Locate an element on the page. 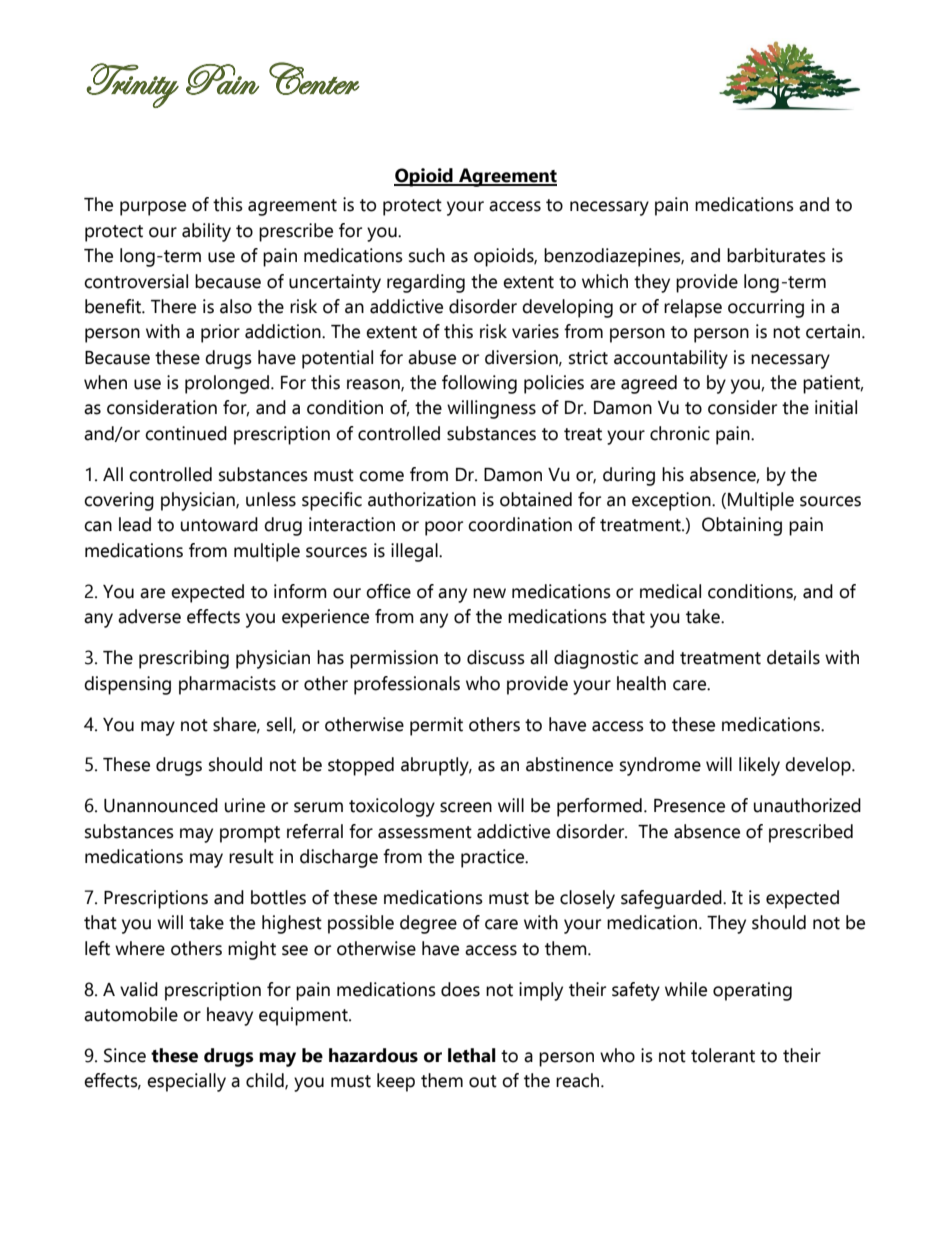 The height and width of the page is (1233, 952). new is located at coordinates (489, 593).
